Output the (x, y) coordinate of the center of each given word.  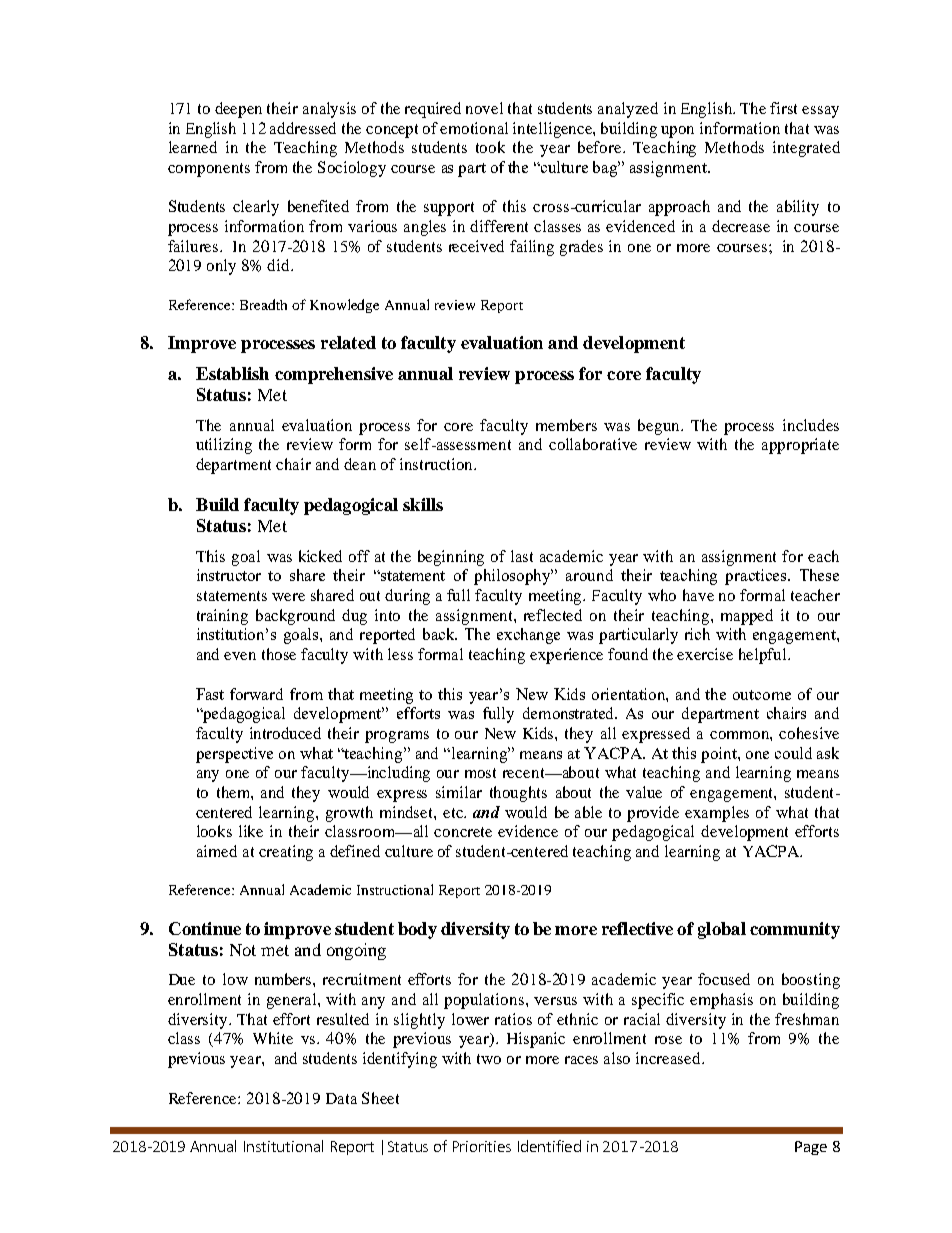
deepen (238, 110)
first (783, 108)
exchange (528, 636)
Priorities (482, 1146)
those (279, 654)
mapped (747, 617)
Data (341, 1098)
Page (811, 1148)
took (490, 147)
